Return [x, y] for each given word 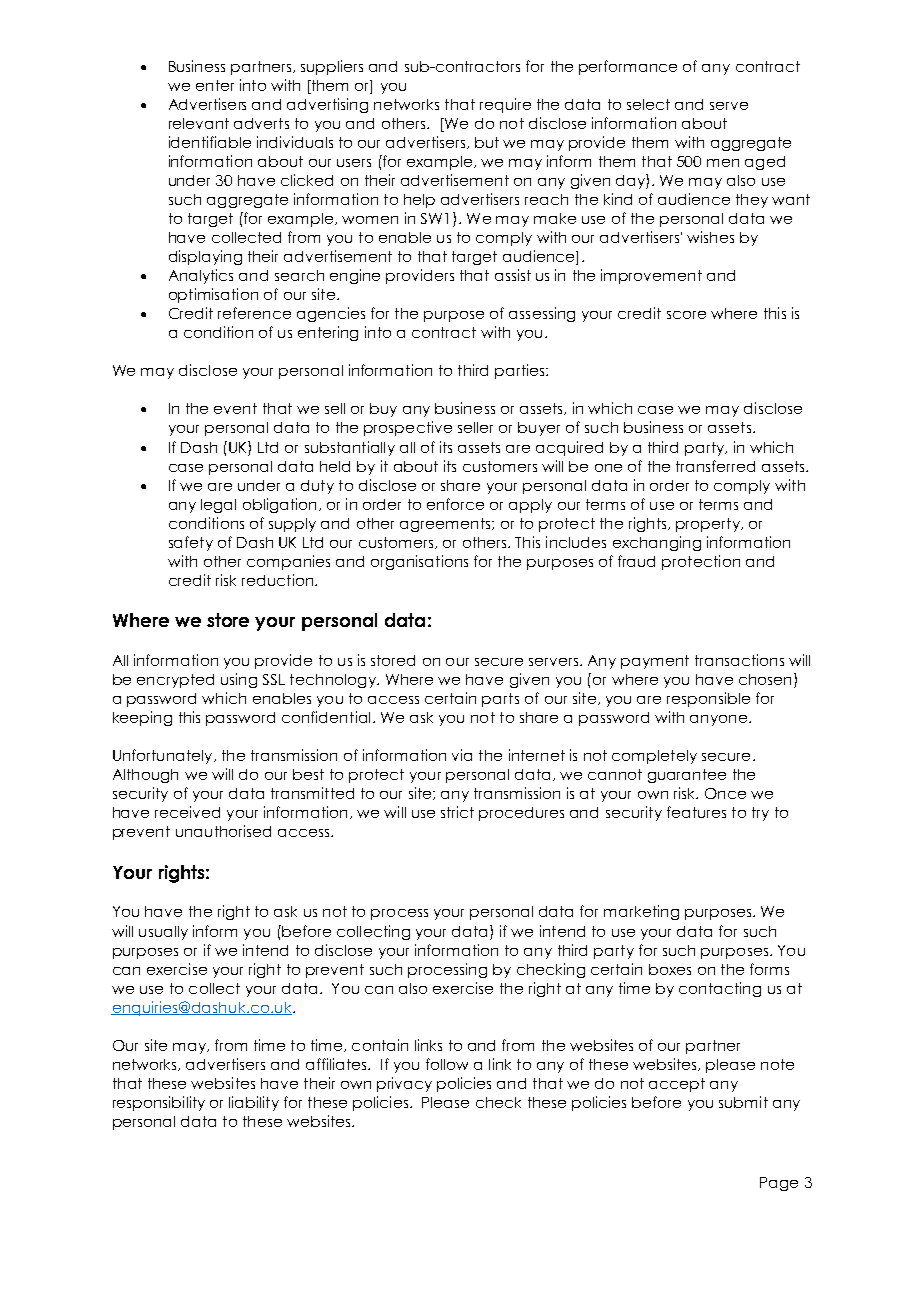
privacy [404, 1084]
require [505, 105]
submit [743, 1102]
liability [254, 1103]
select [648, 104]
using [239, 680]
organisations [419, 562]
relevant [199, 123]
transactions [739, 660]
